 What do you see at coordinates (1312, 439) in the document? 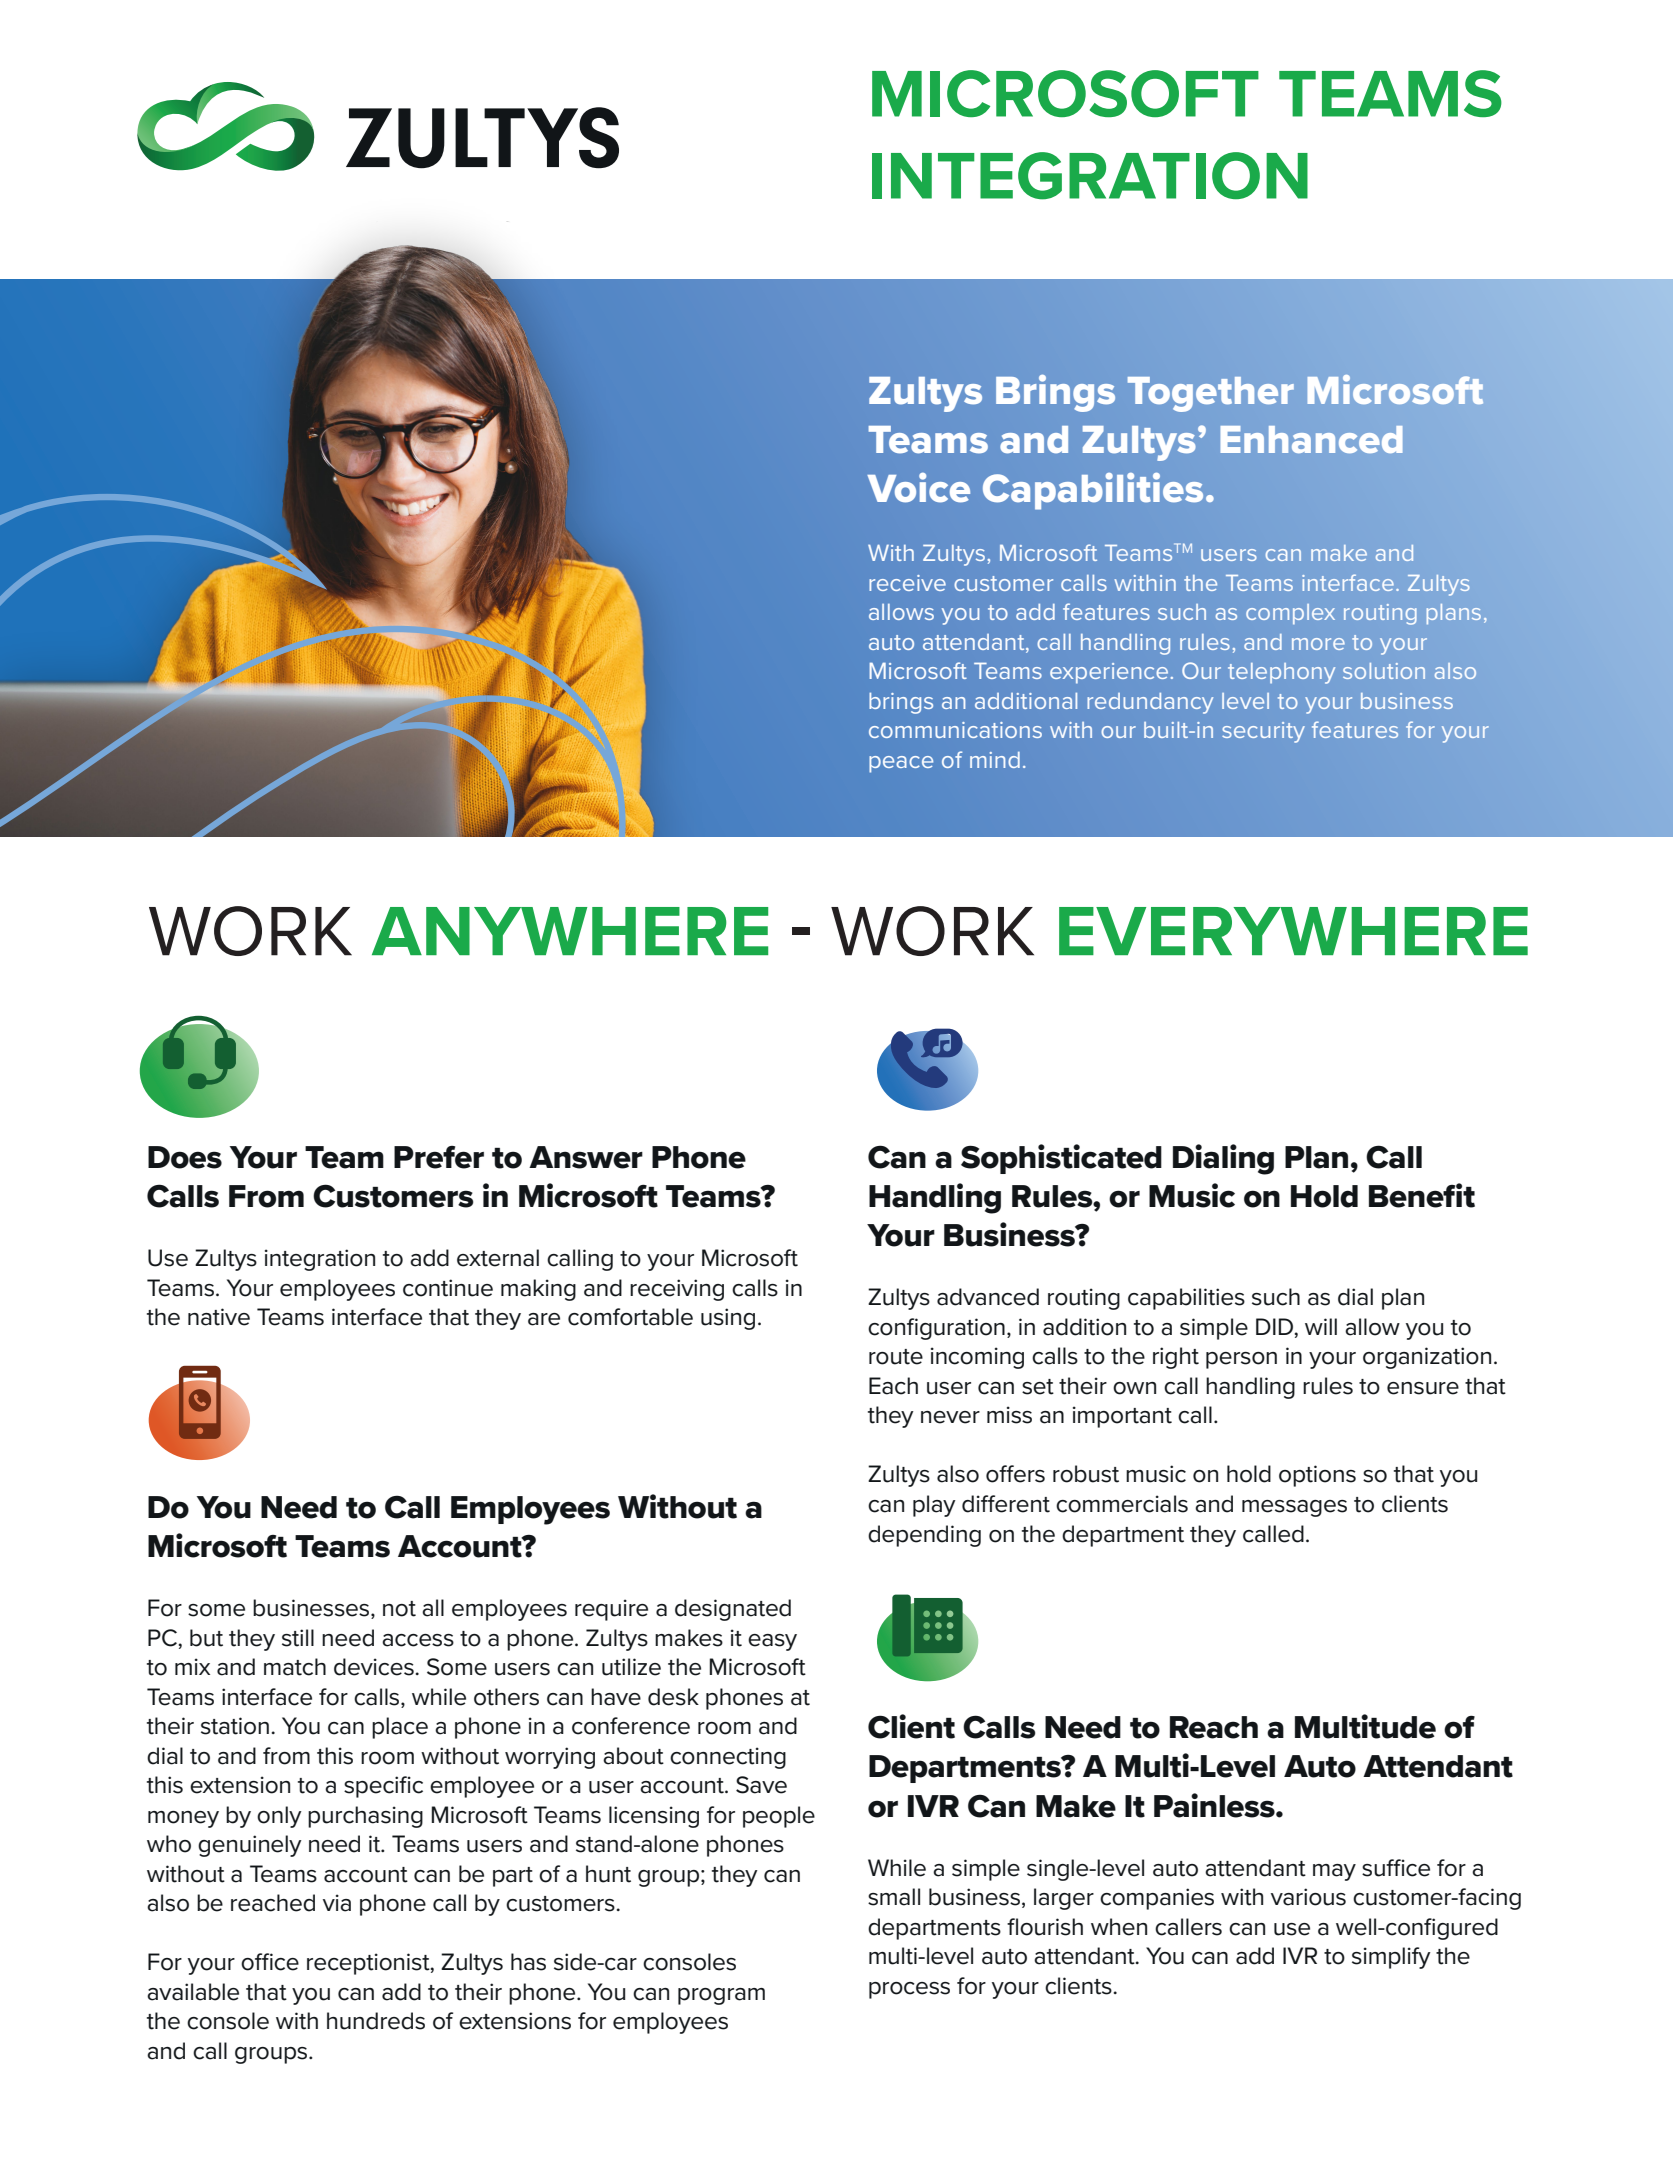
I see `Enhanced` at bounding box center [1312, 439].
